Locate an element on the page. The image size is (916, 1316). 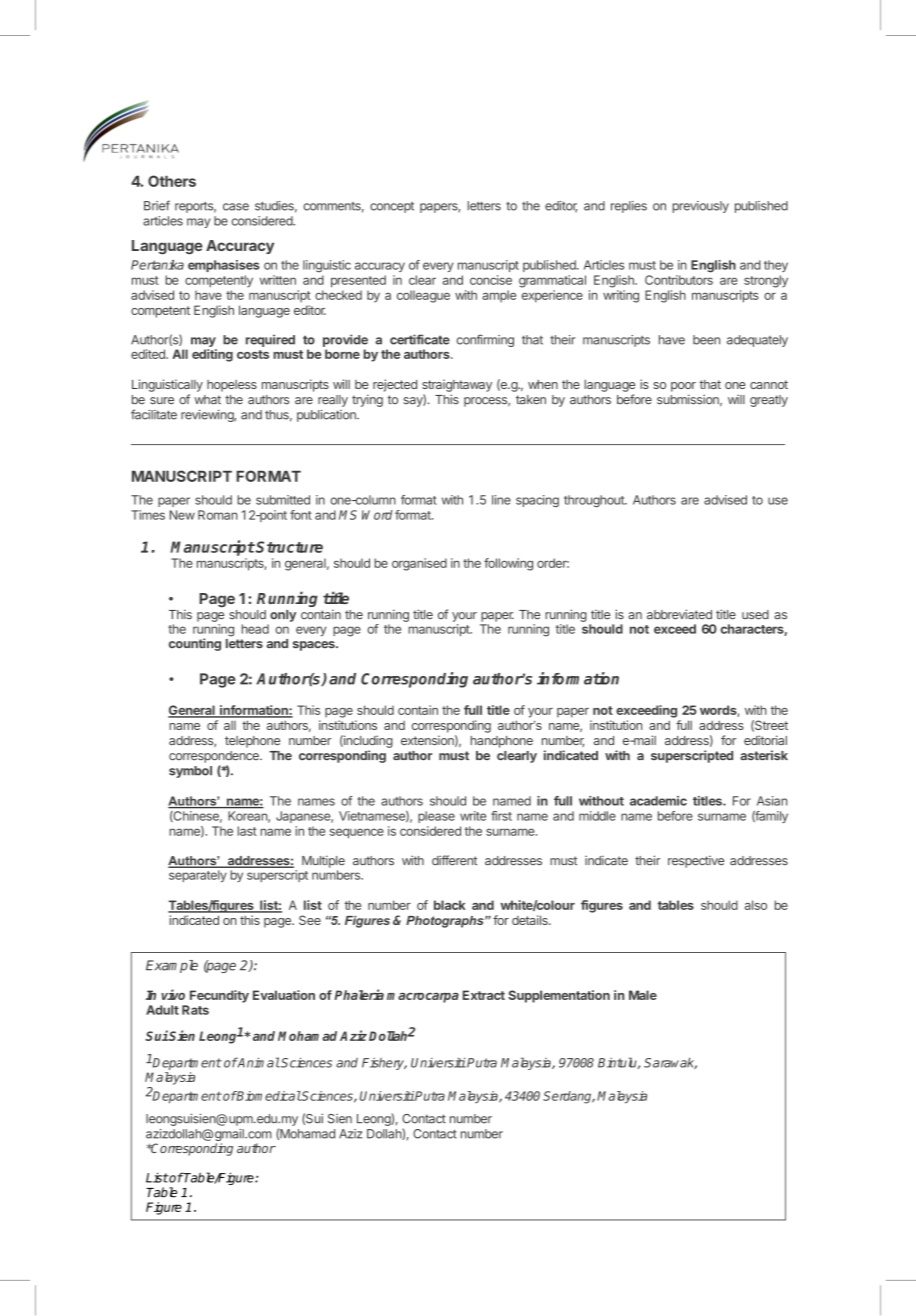
academic is located at coordinates (658, 801).
